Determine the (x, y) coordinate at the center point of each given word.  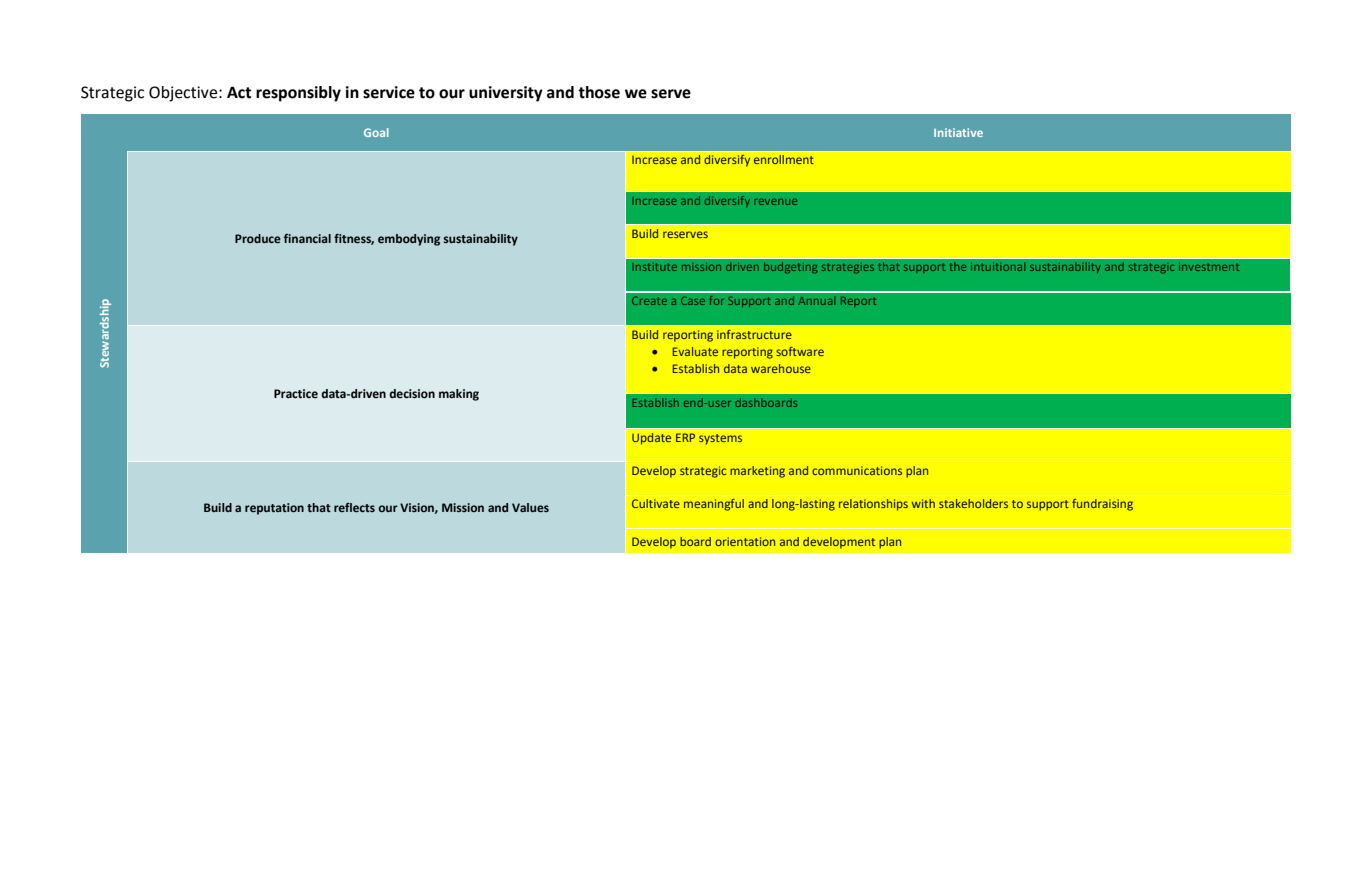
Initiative (958, 132)
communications (857, 470)
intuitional (998, 266)
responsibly (298, 94)
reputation (274, 509)
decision (412, 393)
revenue (775, 202)
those (599, 92)
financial (307, 238)
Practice (296, 393)
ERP (685, 437)
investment (1209, 267)
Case (693, 300)
